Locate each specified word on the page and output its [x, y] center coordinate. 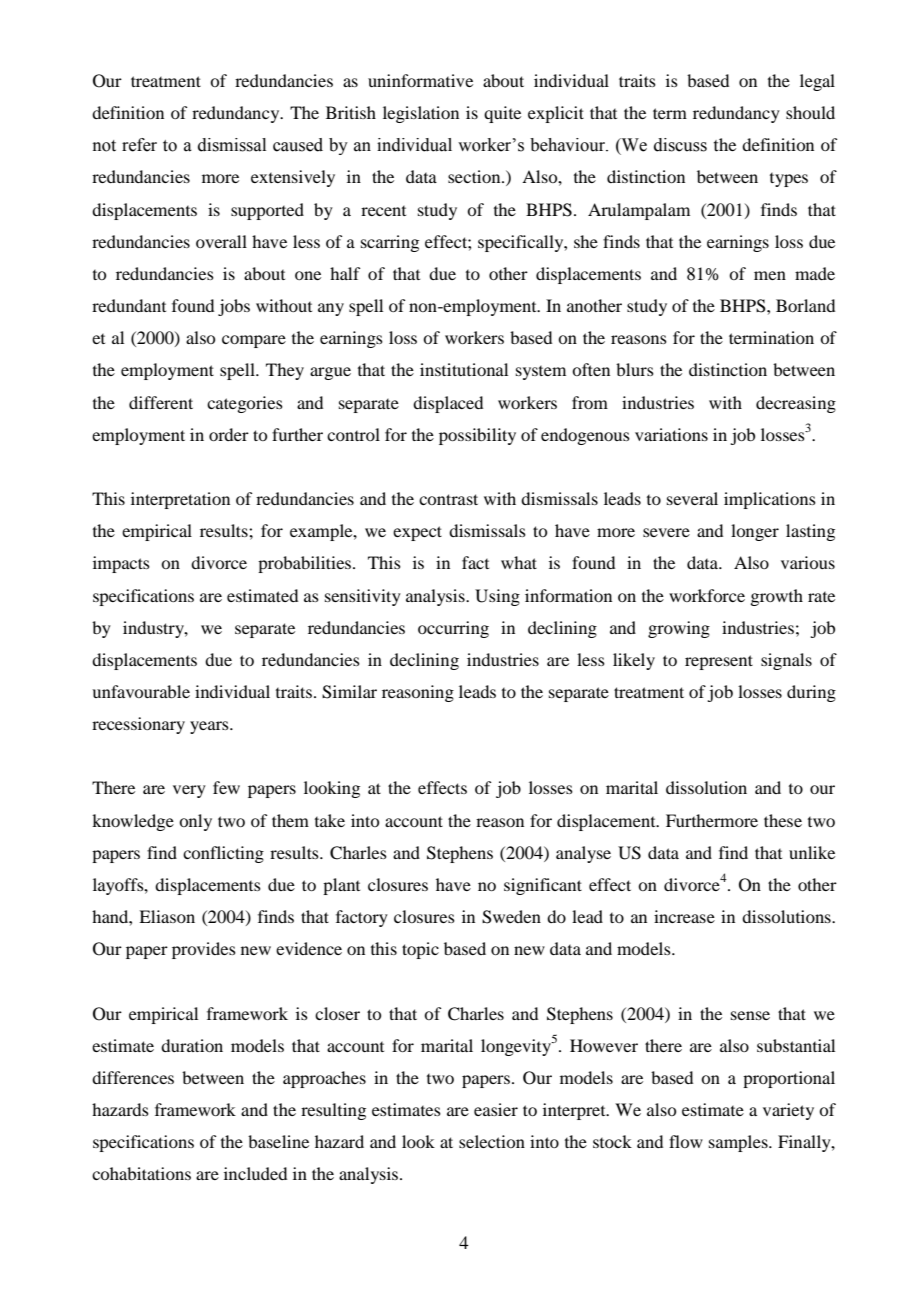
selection [492, 1141]
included [255, 1173]
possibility [477, 436]
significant [543, 886]
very [189, 791]
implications [770, 500]
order [229, 434]
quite [502, 114]
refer [139, 145]
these [783, 820]
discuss [680, 145]
